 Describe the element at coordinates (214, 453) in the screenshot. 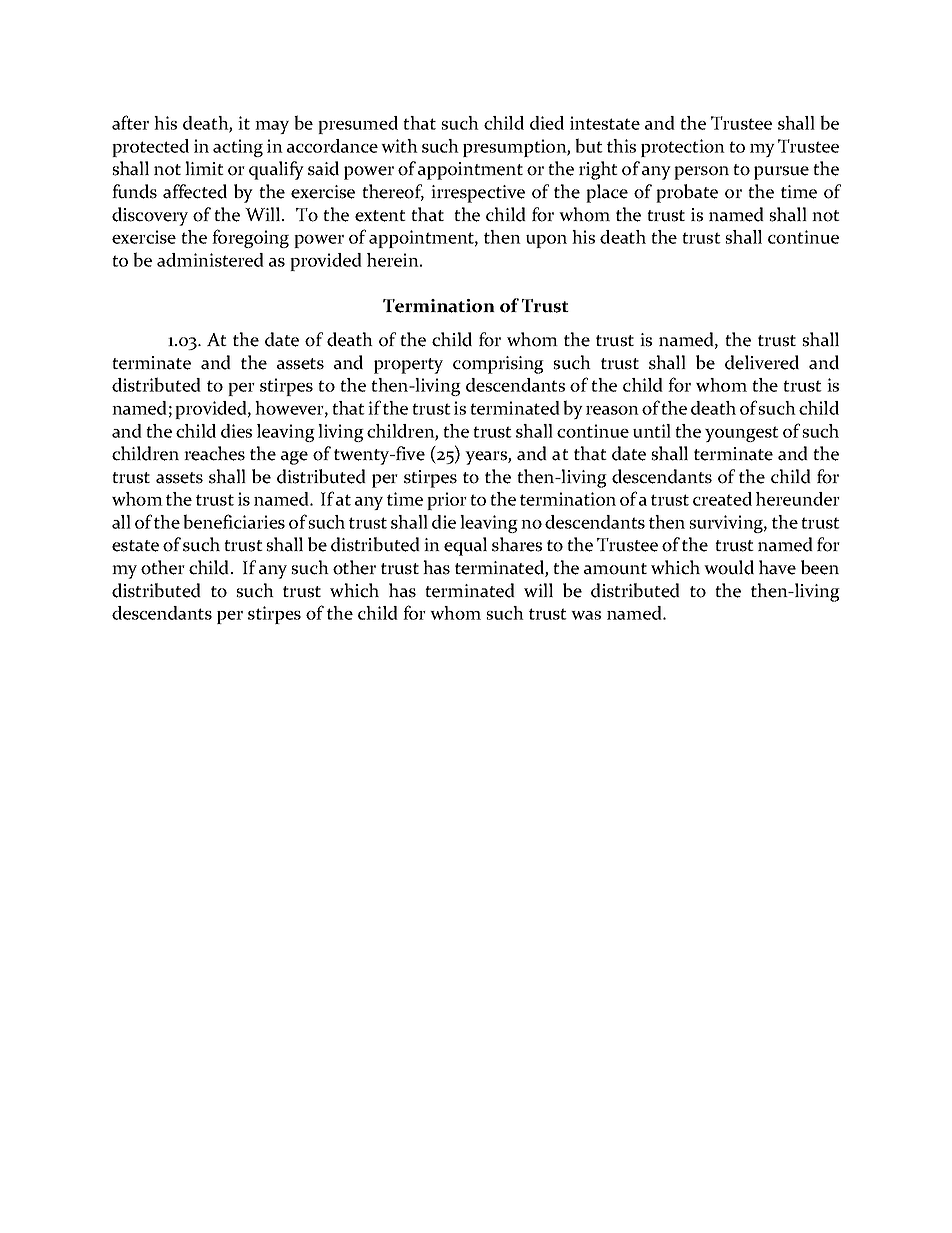

I see `reaches` at that location.
